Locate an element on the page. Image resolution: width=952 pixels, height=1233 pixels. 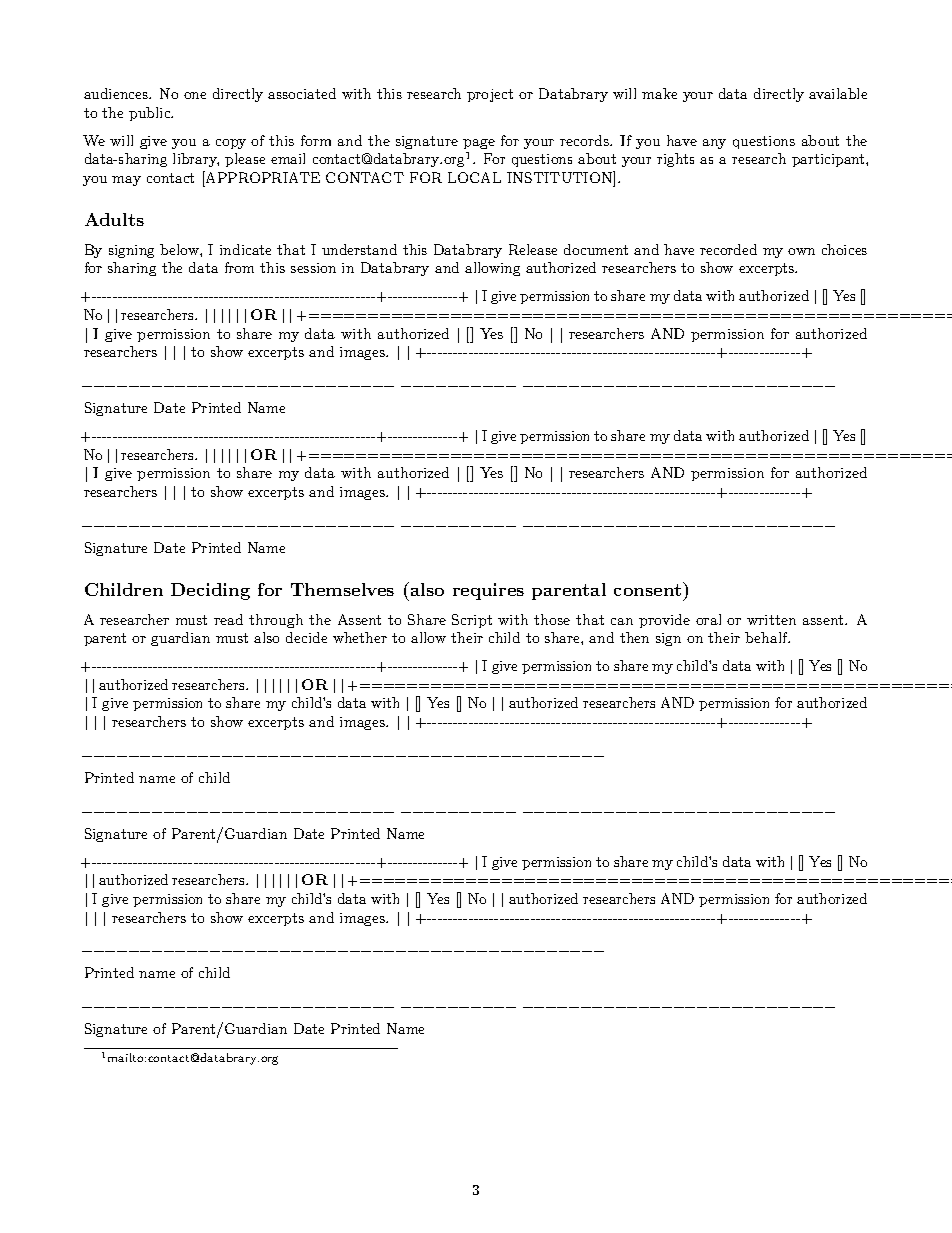
Script is located at coordinates (472, 621).
